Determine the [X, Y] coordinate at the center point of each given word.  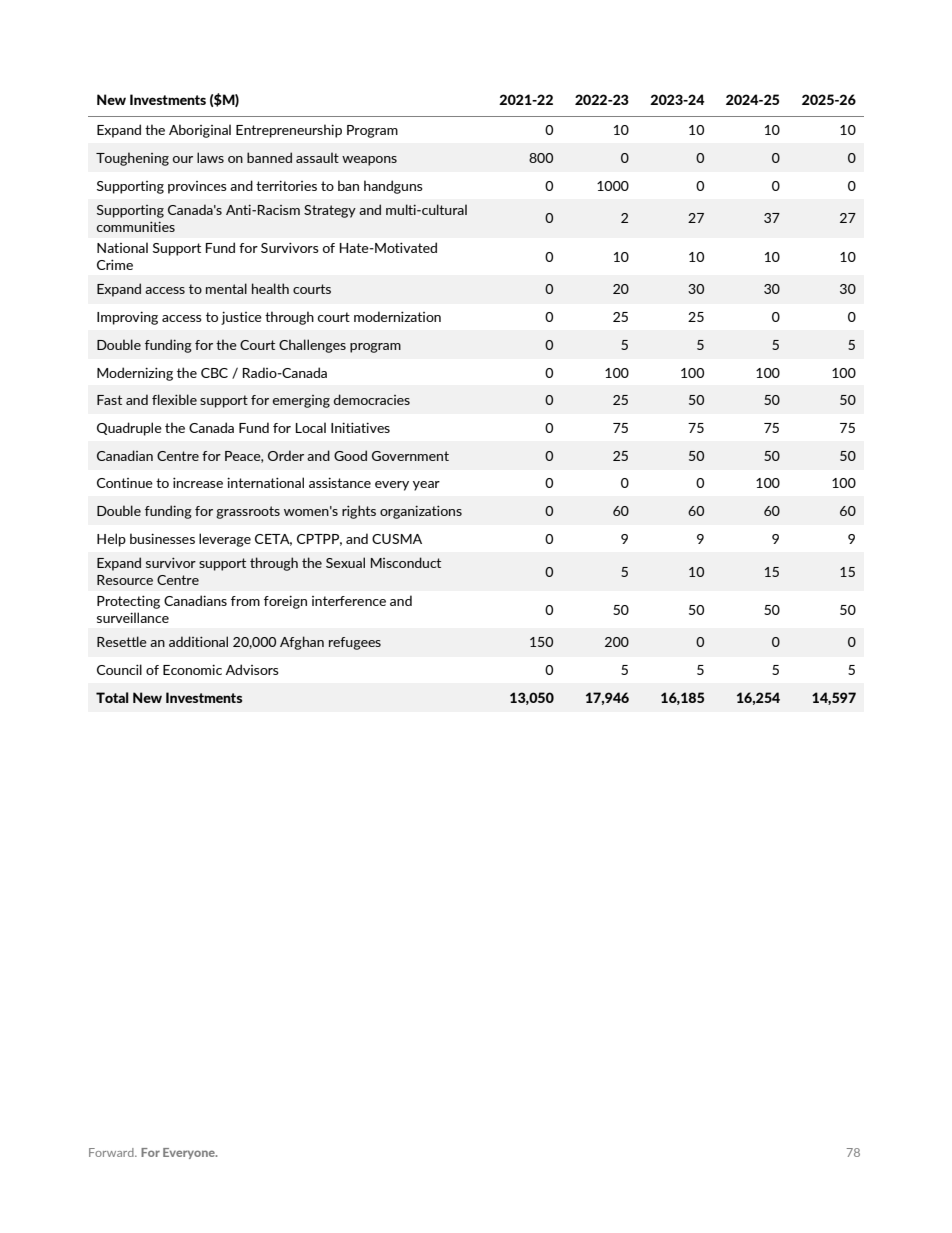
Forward [112, 1152]
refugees [355, 643]
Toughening [132, 159]
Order [286, 455]
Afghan [302, 643]
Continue [125, 483]
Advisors [252, 669]
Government [410, 456]
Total [112, 697]
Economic [192, 669]
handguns [393, 187]
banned [269, 157]
